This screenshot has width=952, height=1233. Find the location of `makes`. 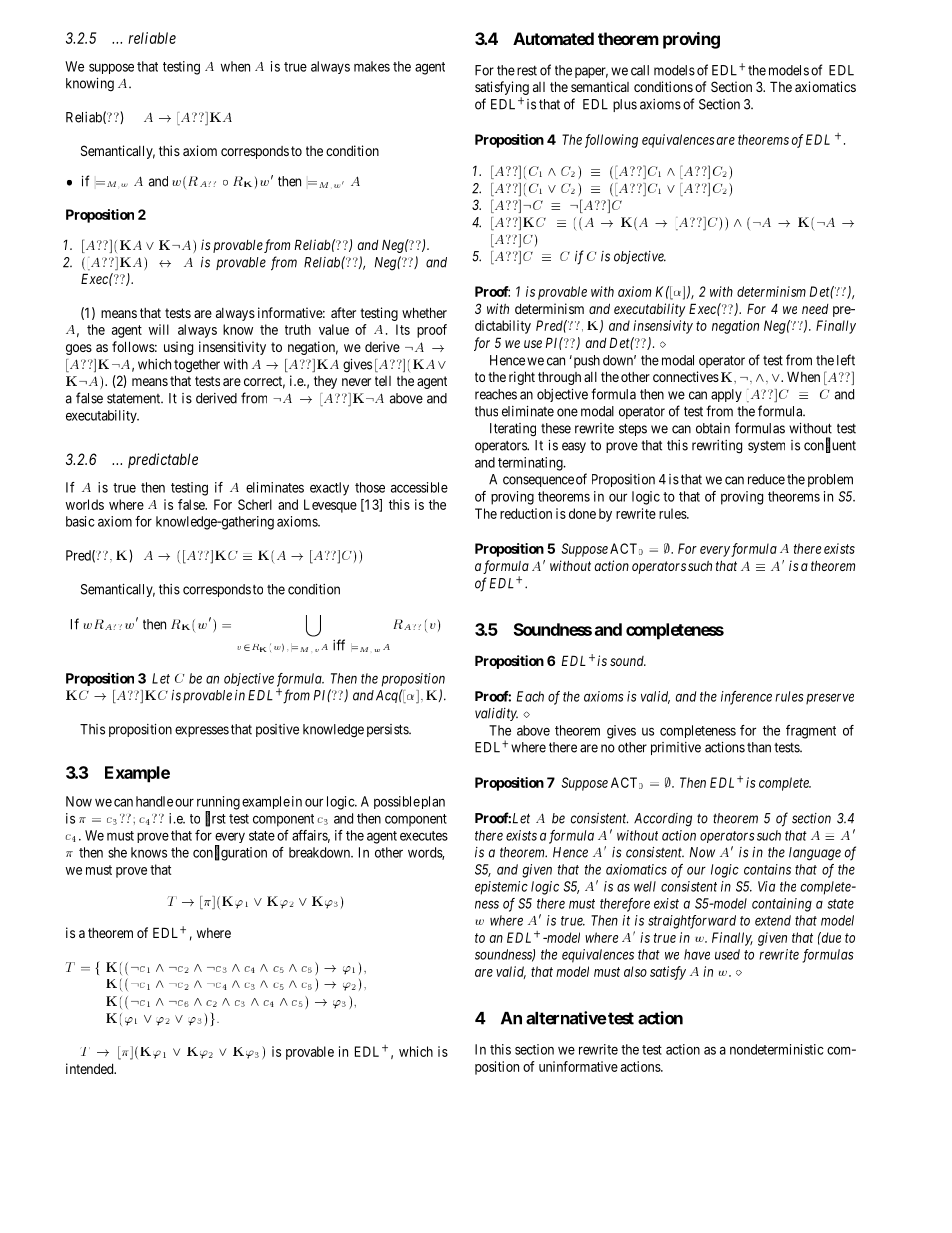

makes is located at coordinates (372, 66).
